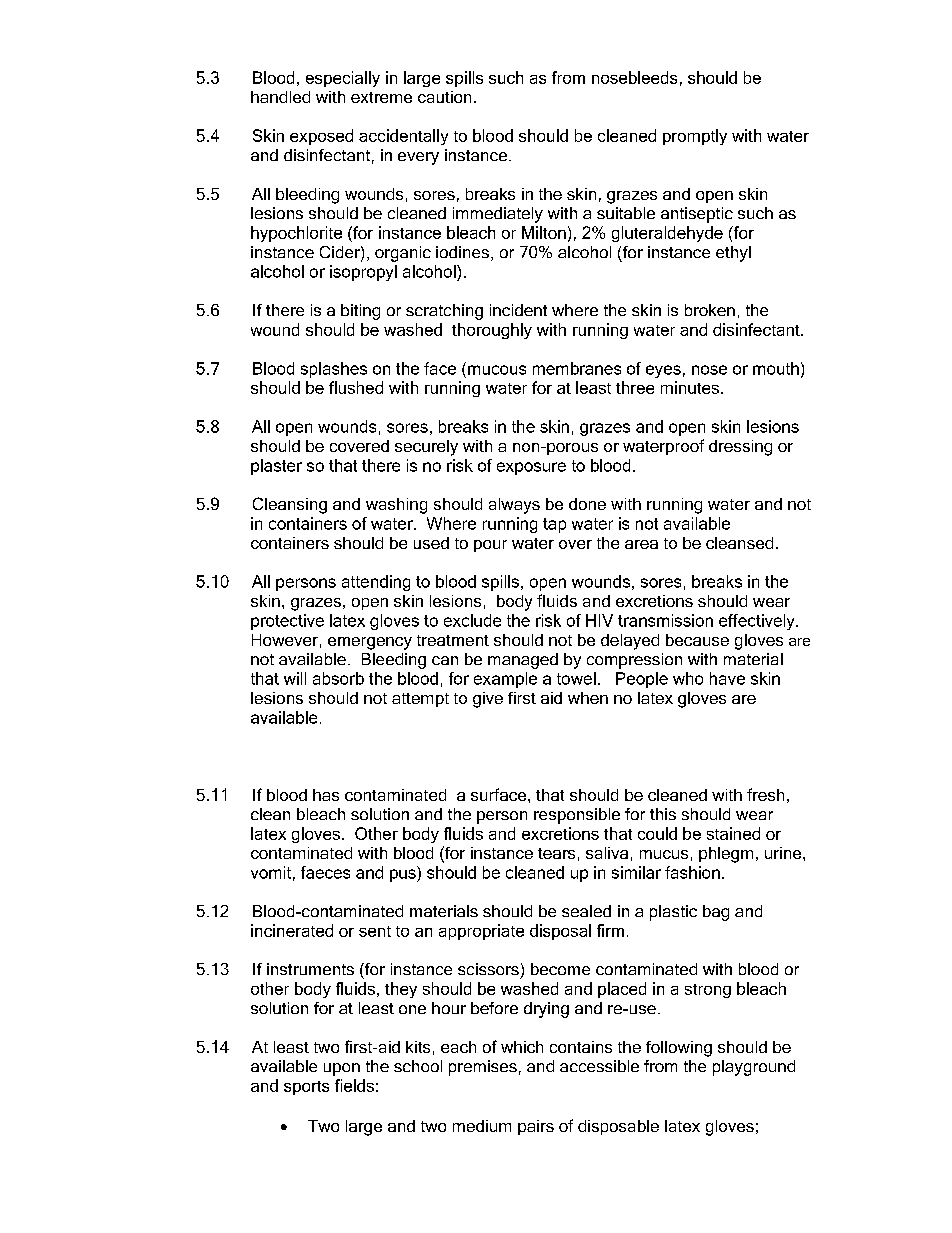 Image resolution: width=952 pixels, height=1233 pixels. Describe the element at coordinates (740, 448) in the image. I see `dressing` at that location.
